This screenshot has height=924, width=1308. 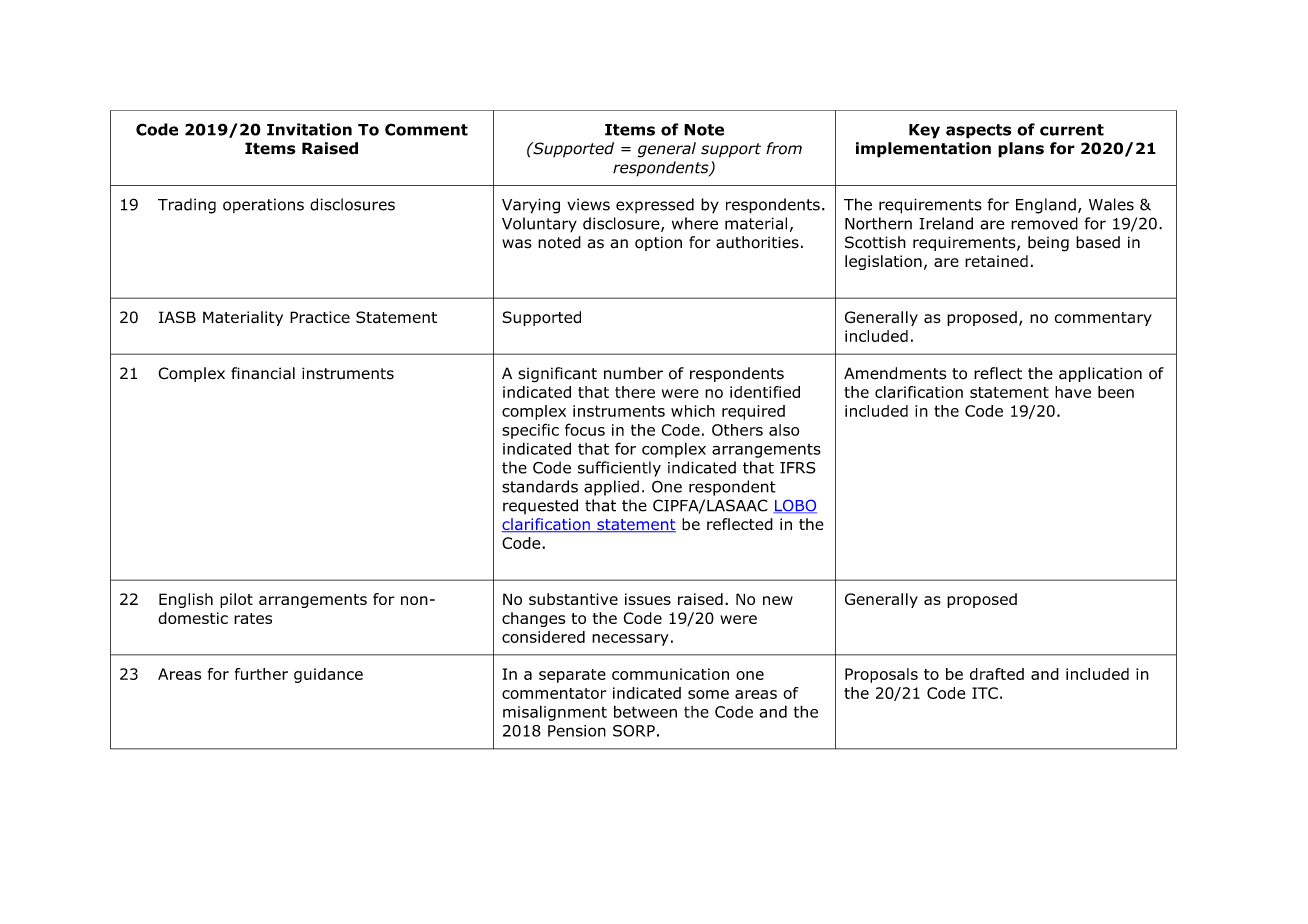 What do you see at coordinates (985, 693) in the screenshot?
I see `ITC` at bounding box center [985, 693].
